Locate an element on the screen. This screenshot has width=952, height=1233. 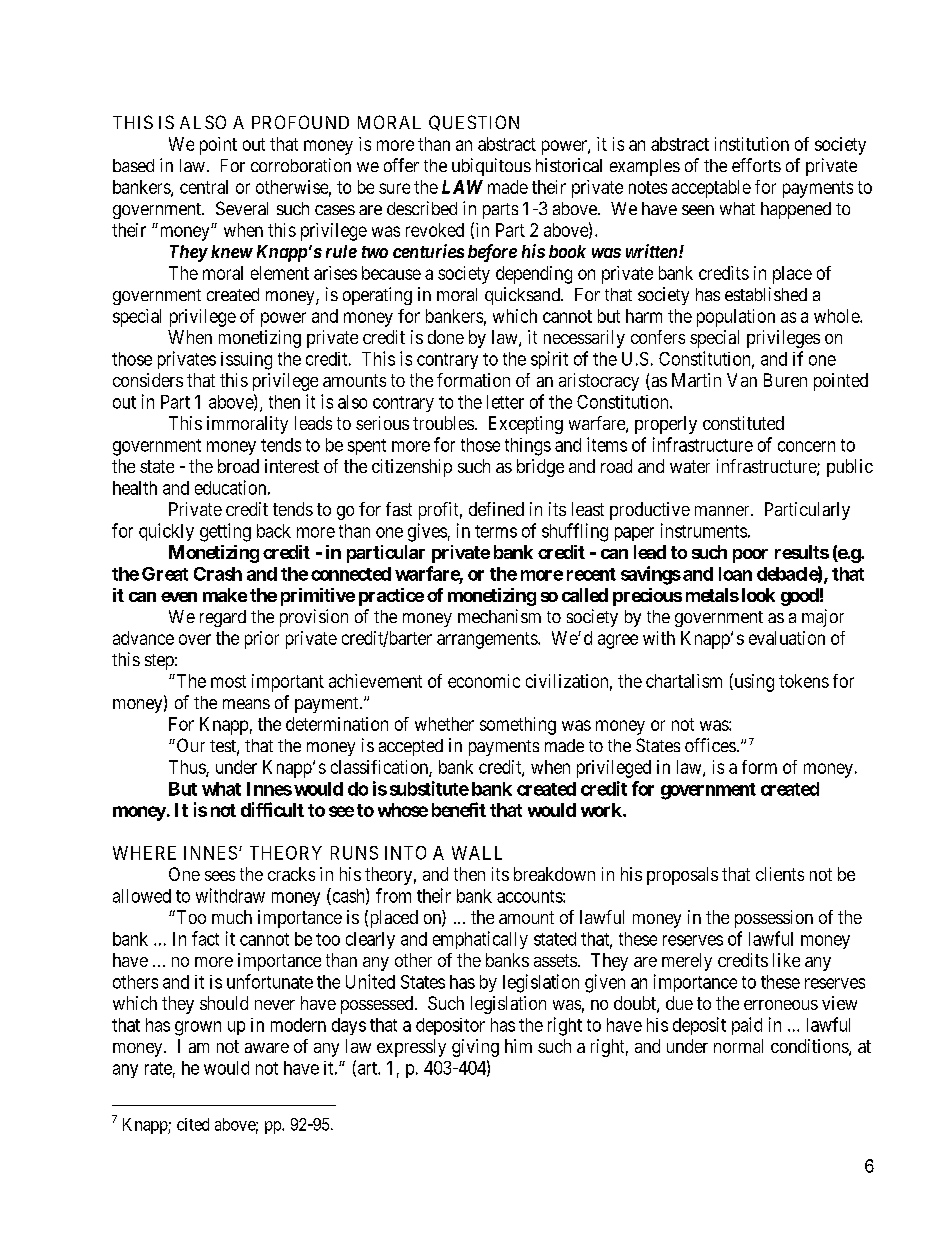
concern is located at coordinates (806, 446).
